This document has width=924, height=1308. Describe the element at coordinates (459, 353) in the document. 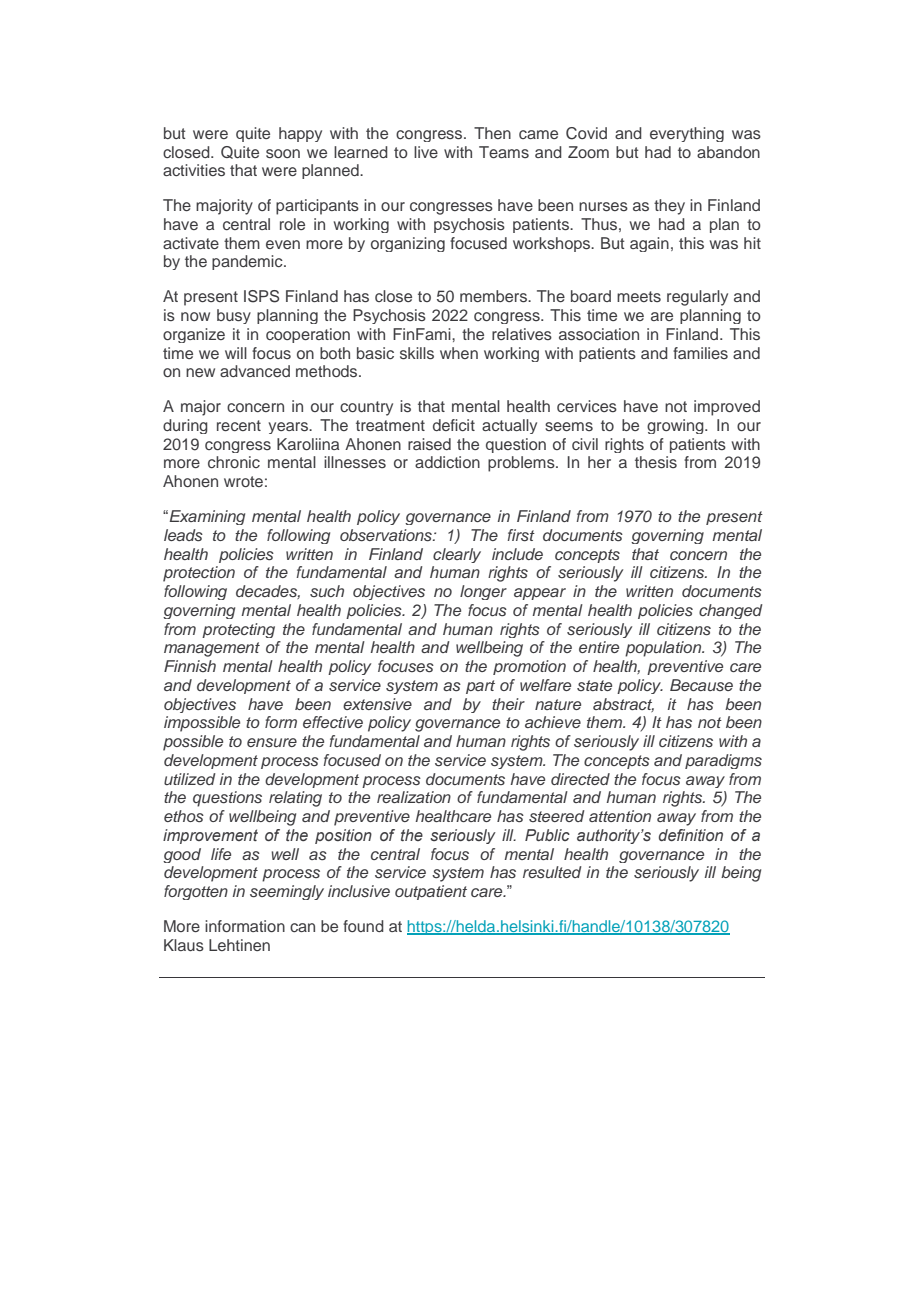

I see `when` at that location.
